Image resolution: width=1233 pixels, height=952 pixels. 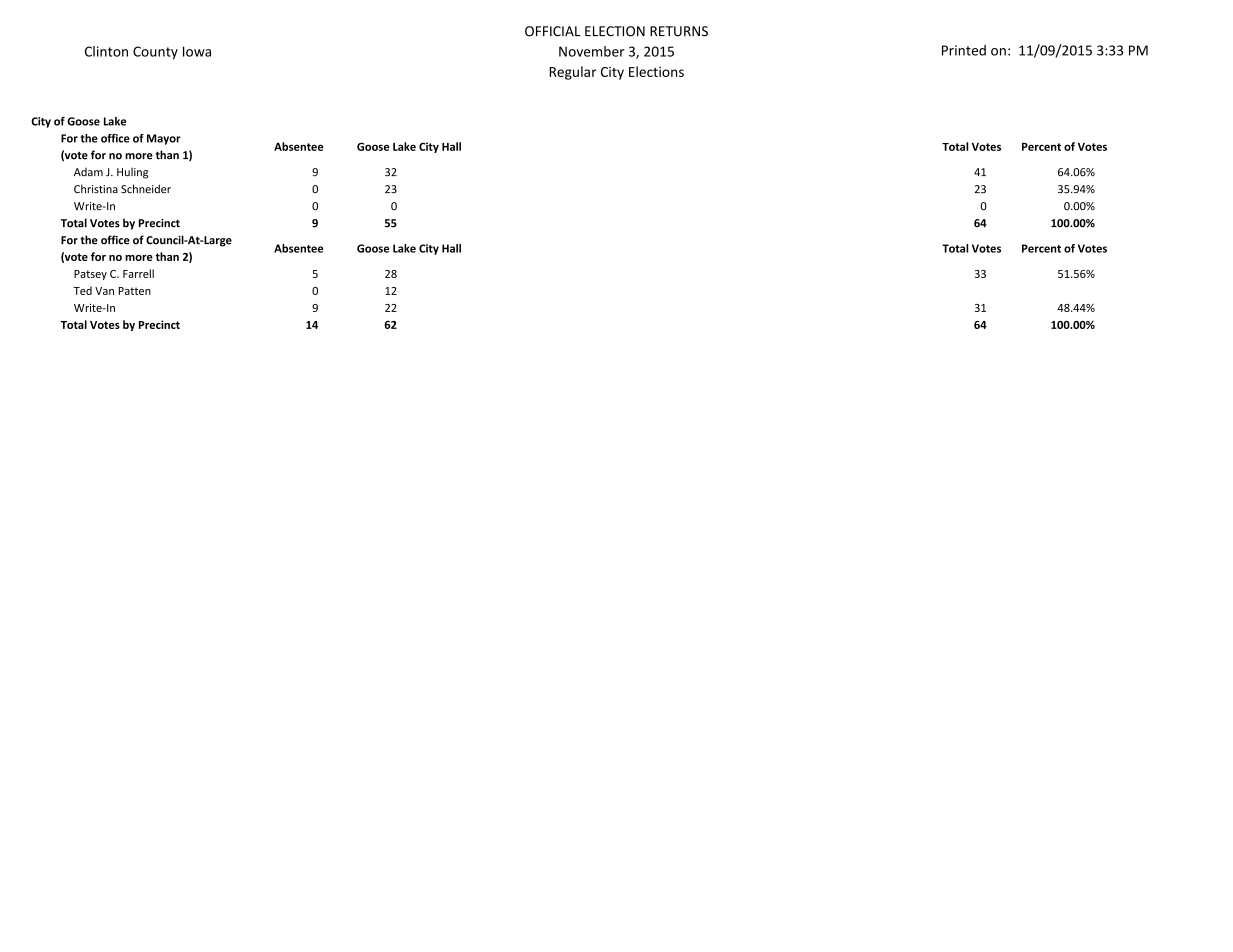 What do you see at coordinates (197, 51) in the page?
I see `Iowa` at bounding box center [197, 51].
